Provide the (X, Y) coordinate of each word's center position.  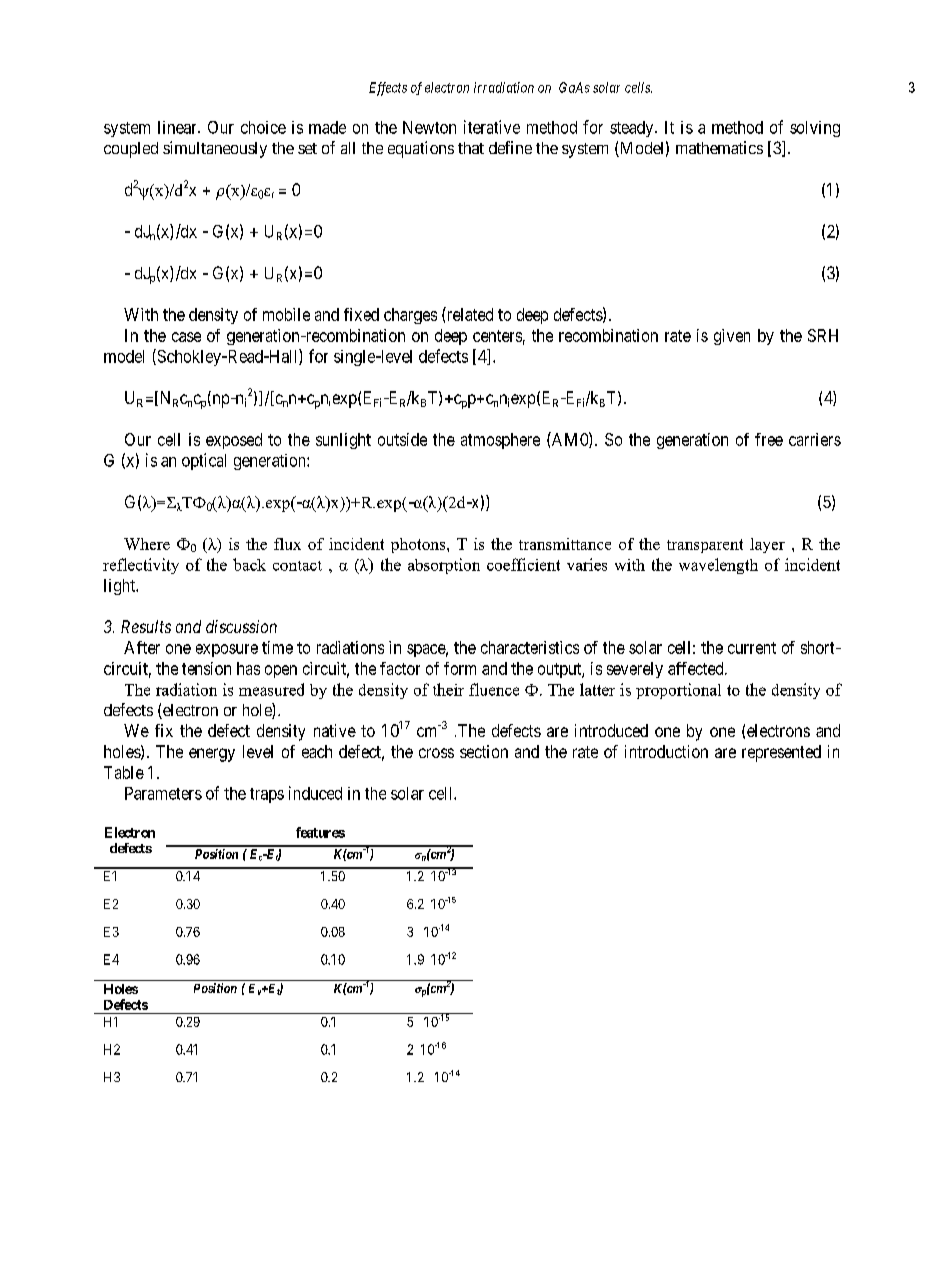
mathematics (719, 147)
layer (767, 545)
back (249, 564)
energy (212, 755)
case (186, 337)
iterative (492, 127)
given (732, 337)
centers (497, 336)
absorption (444, 566)
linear (178, 127)
